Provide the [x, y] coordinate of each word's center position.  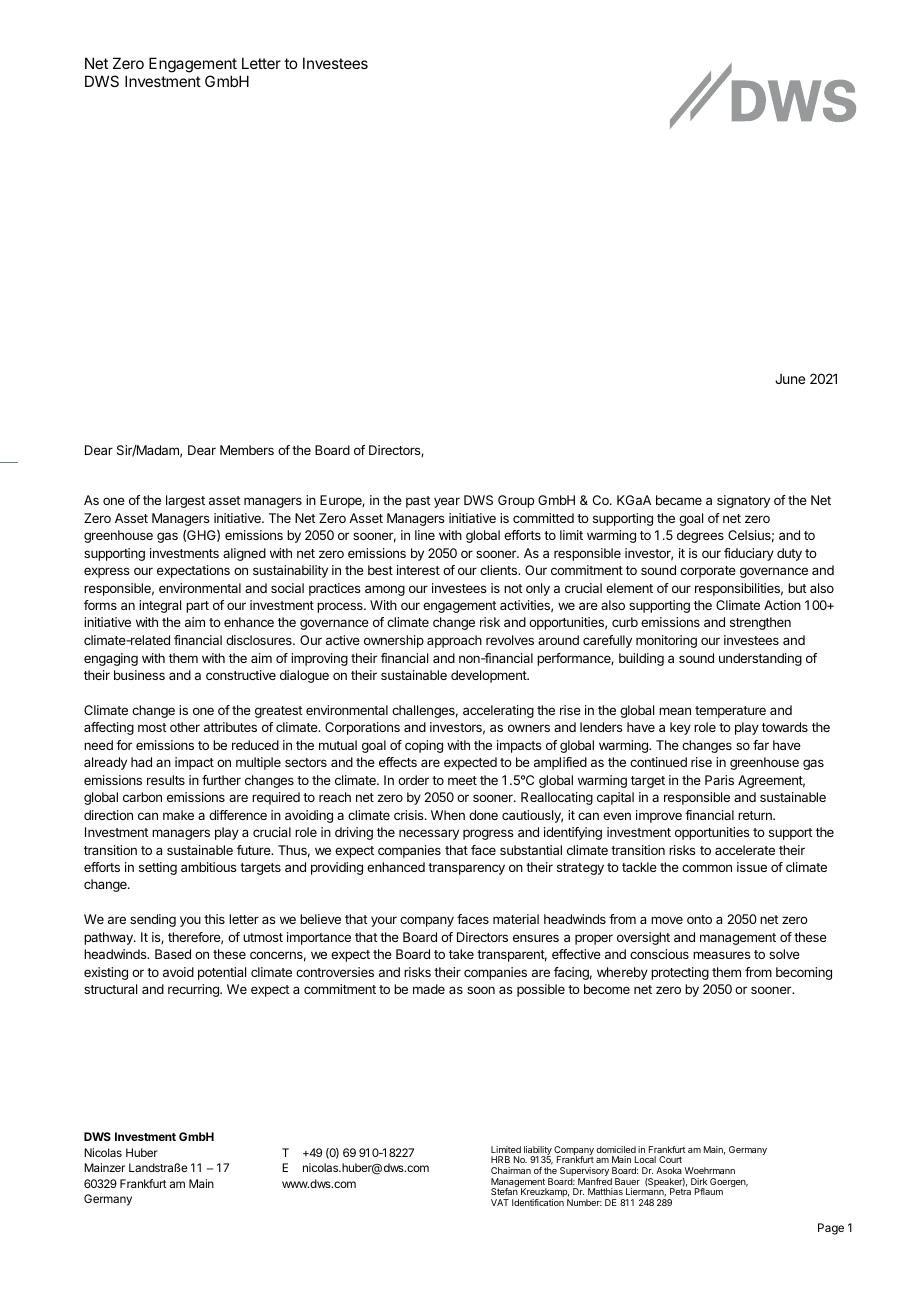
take [461, 954]
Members [247, 450]
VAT [500, 1202]
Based [173, 954]
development [489, 676]
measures [722, 955]
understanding [760, 659]
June [790, 379]
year [447, 502]
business [139, 675]
